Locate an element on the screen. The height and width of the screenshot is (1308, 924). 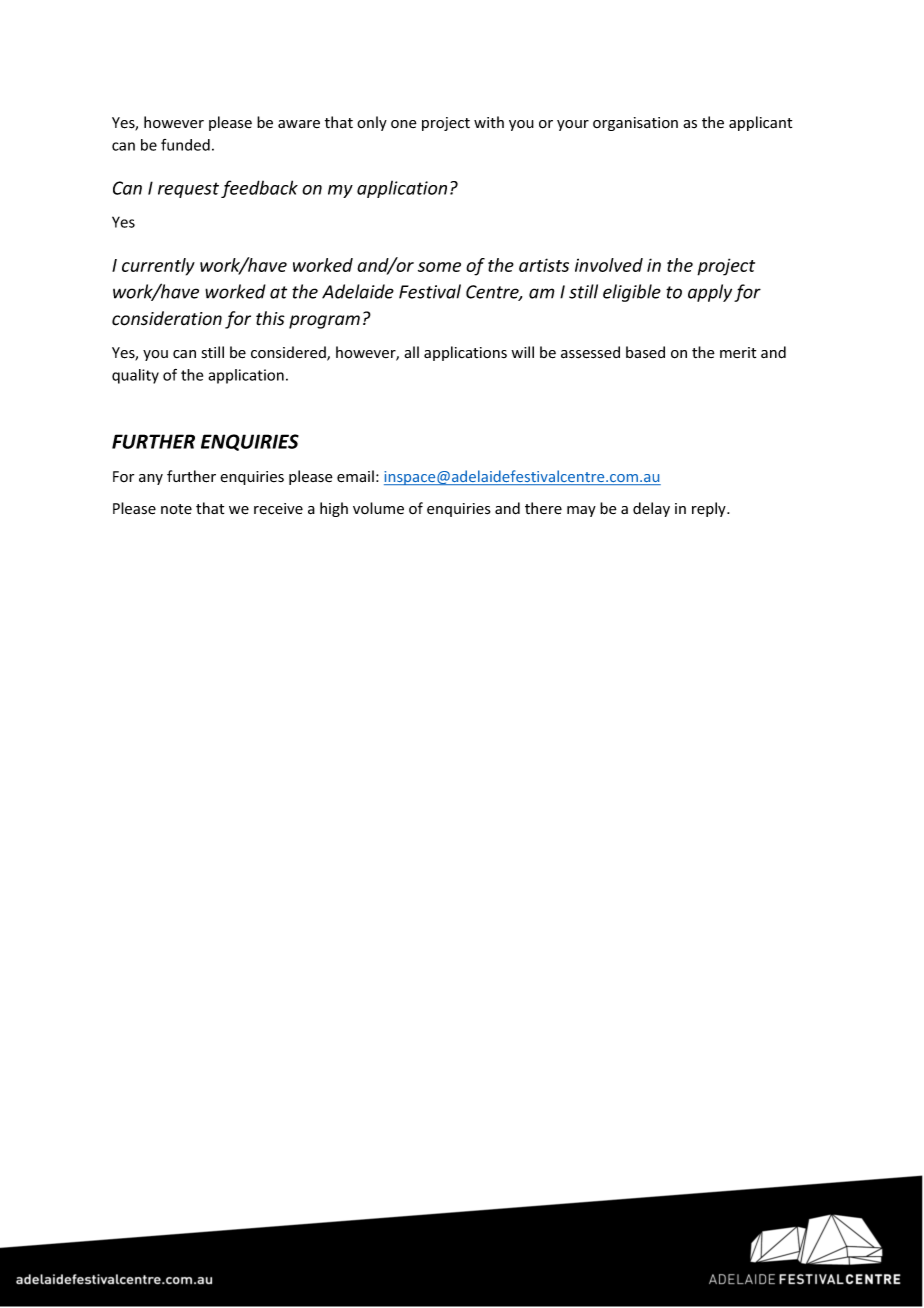
organisation is located at coordinates (635, 124).
